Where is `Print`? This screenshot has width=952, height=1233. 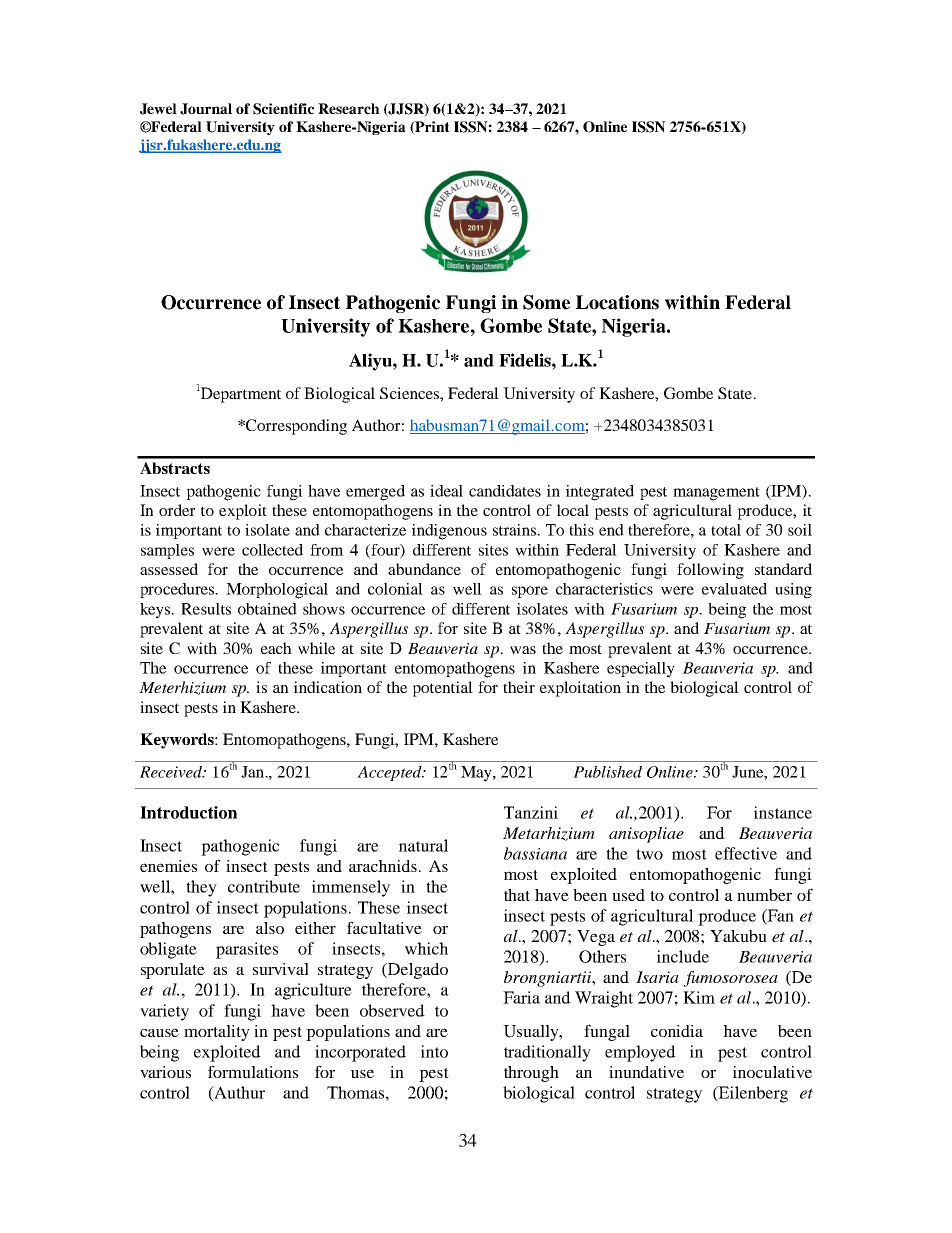
Print is located at coordinates (431, 128).
